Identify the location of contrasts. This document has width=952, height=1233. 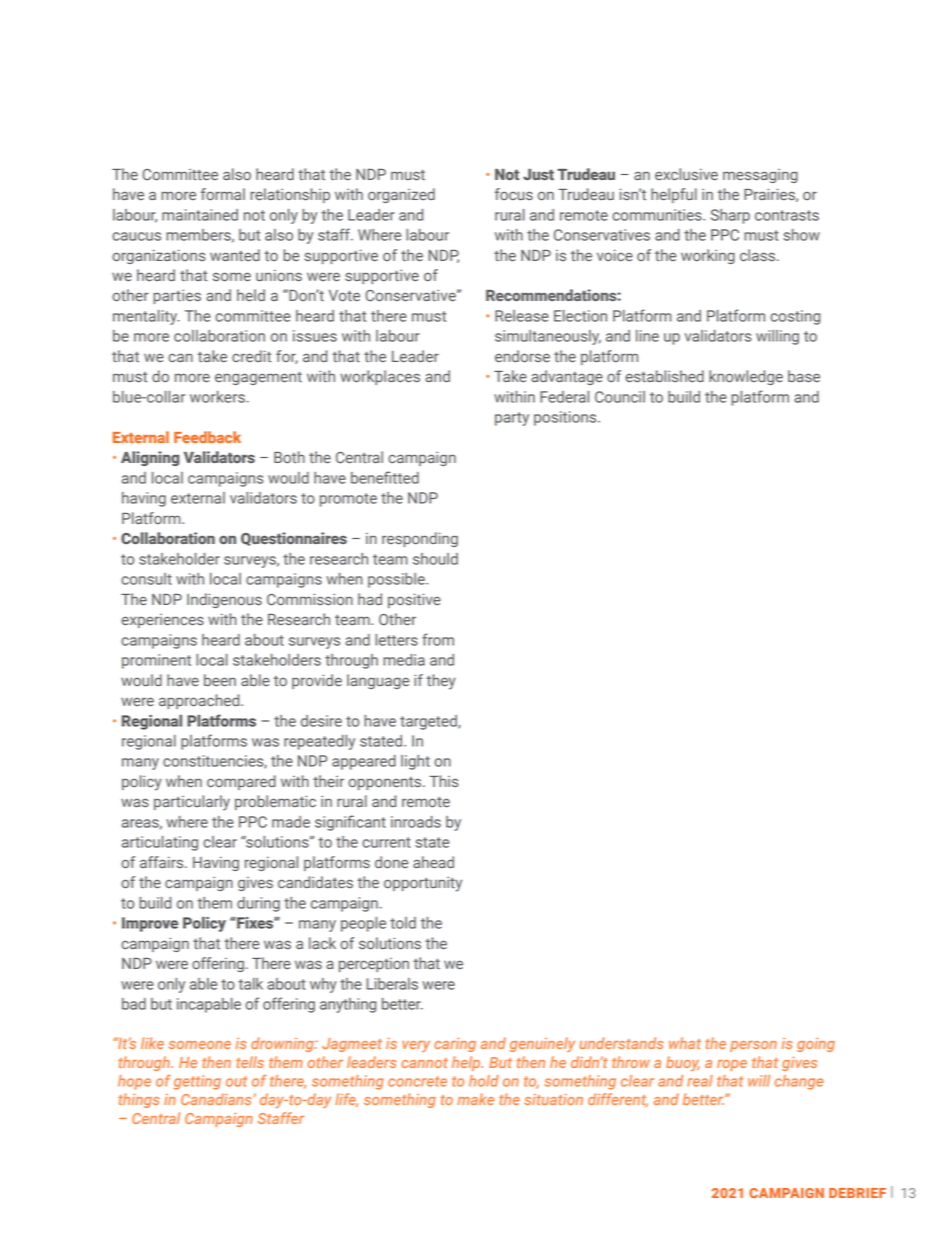
(787, 215).
